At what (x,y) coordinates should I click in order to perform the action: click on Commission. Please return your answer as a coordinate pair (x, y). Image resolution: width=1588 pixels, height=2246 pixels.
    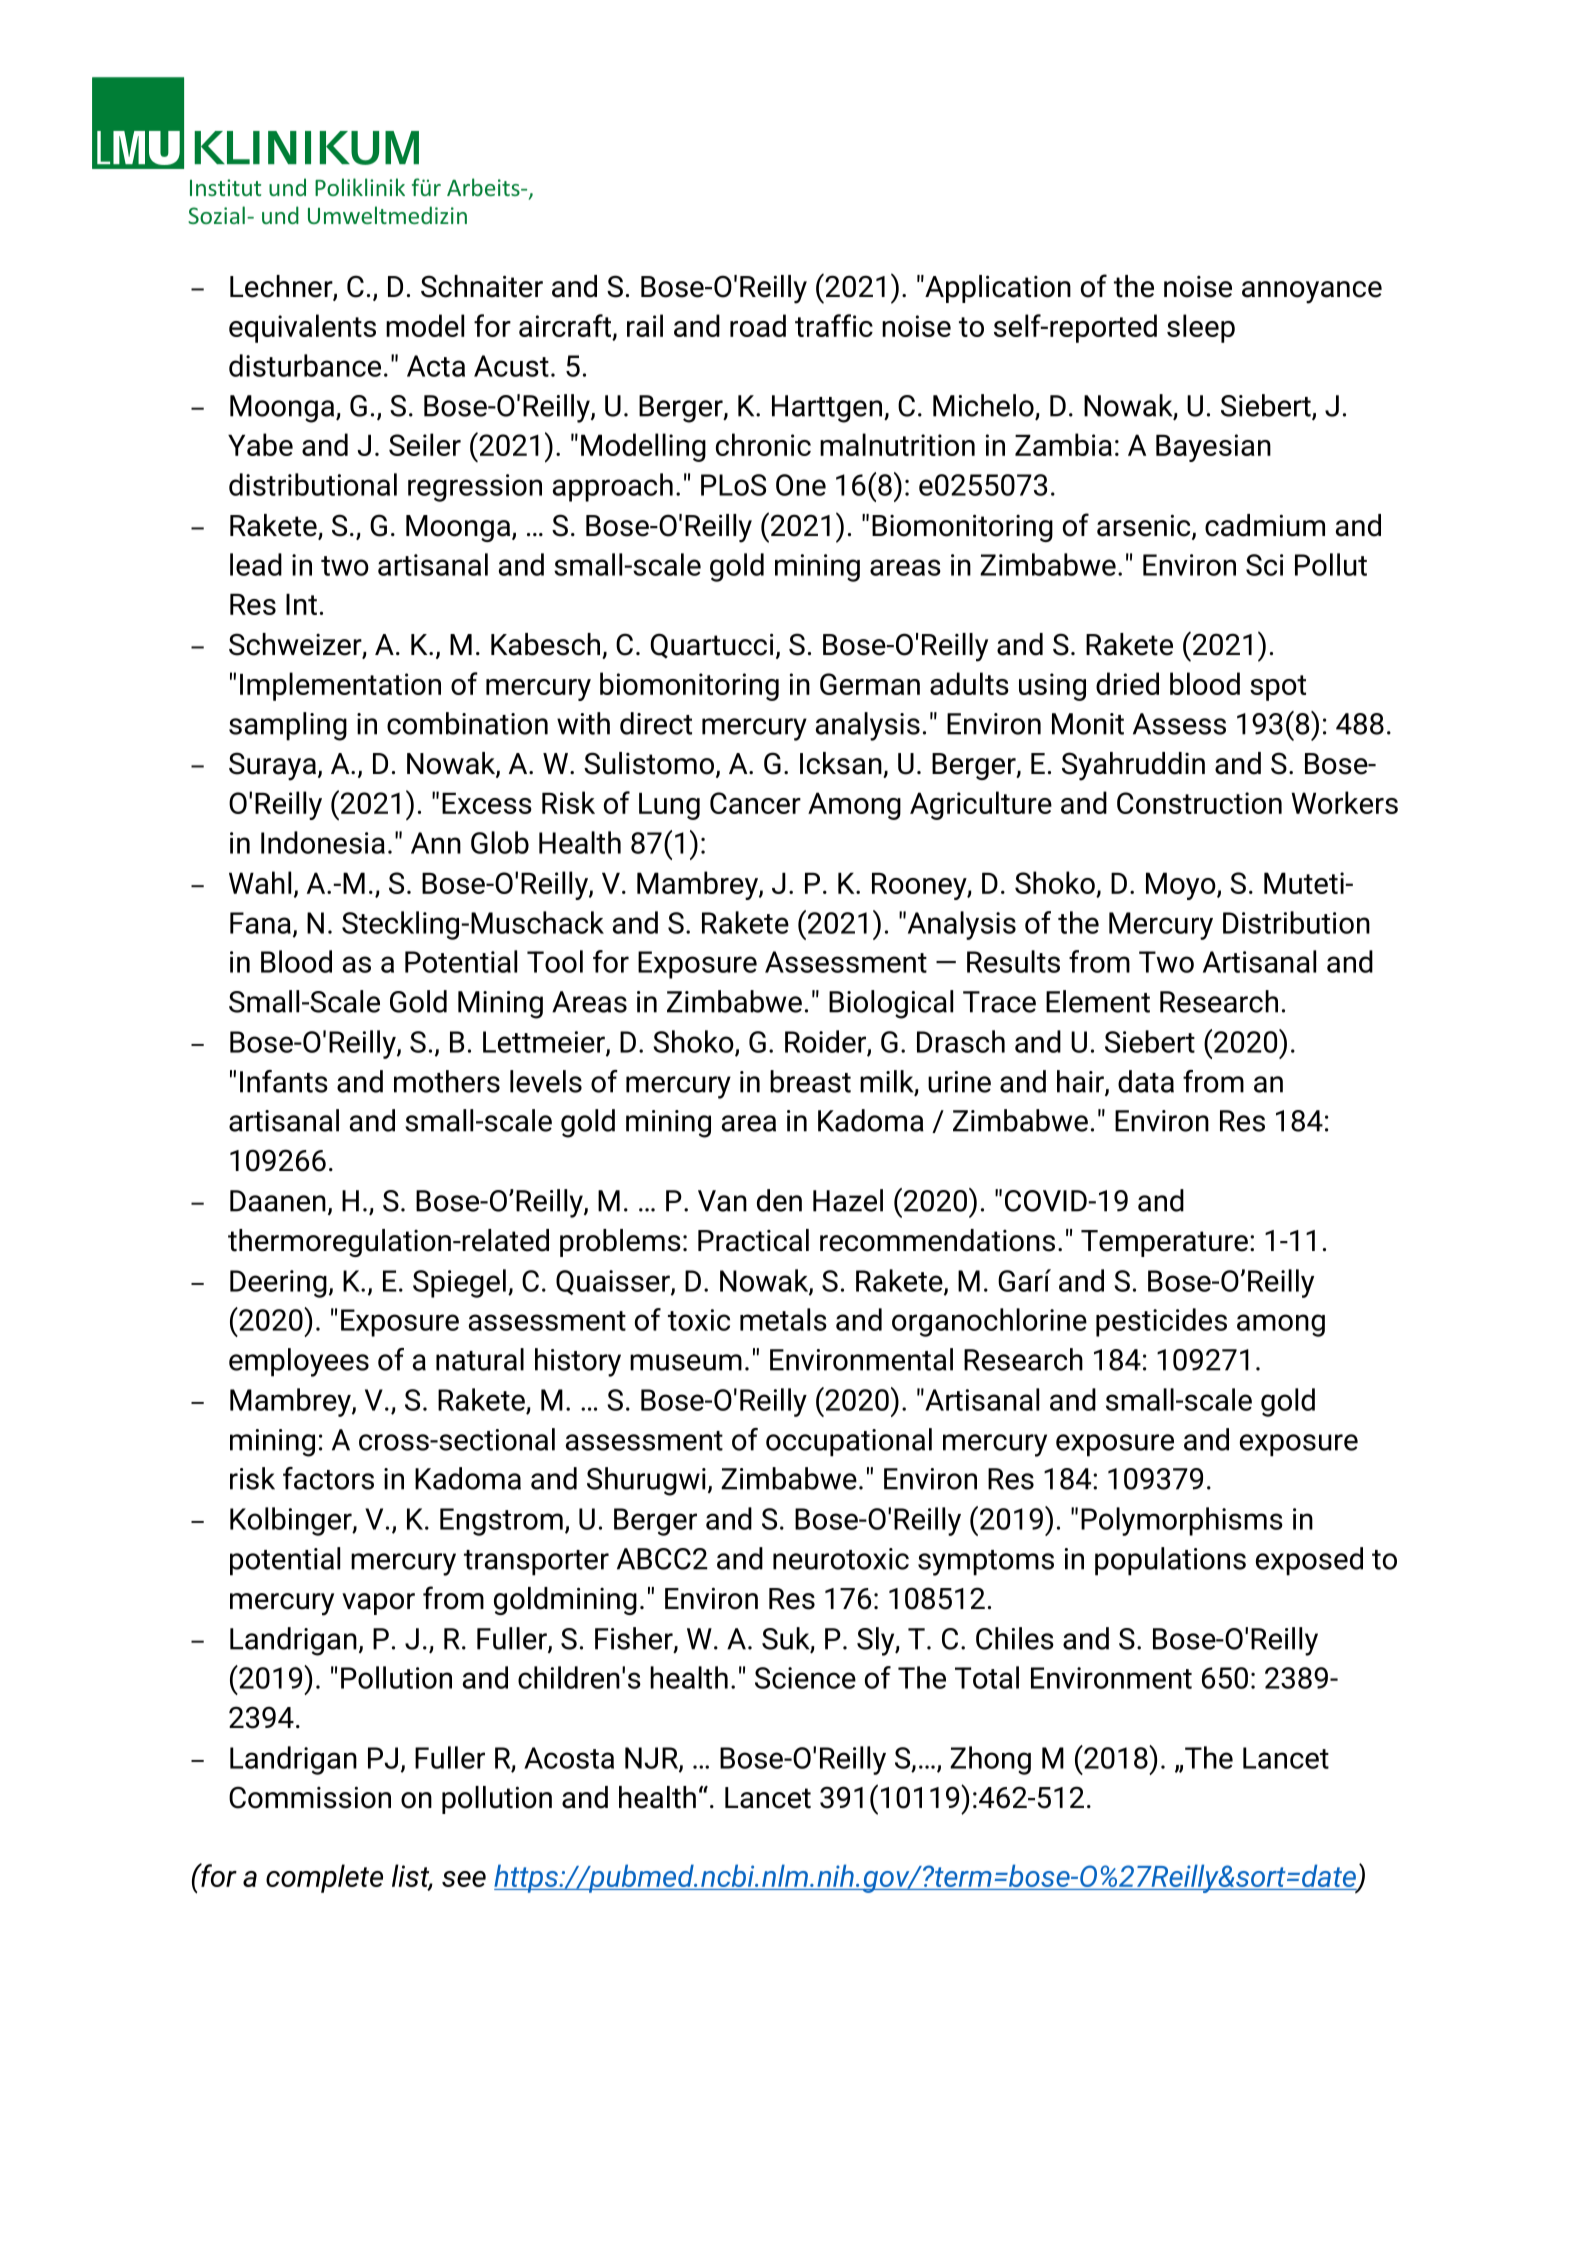
    Looking at the image, I should click on (310, 1797).
